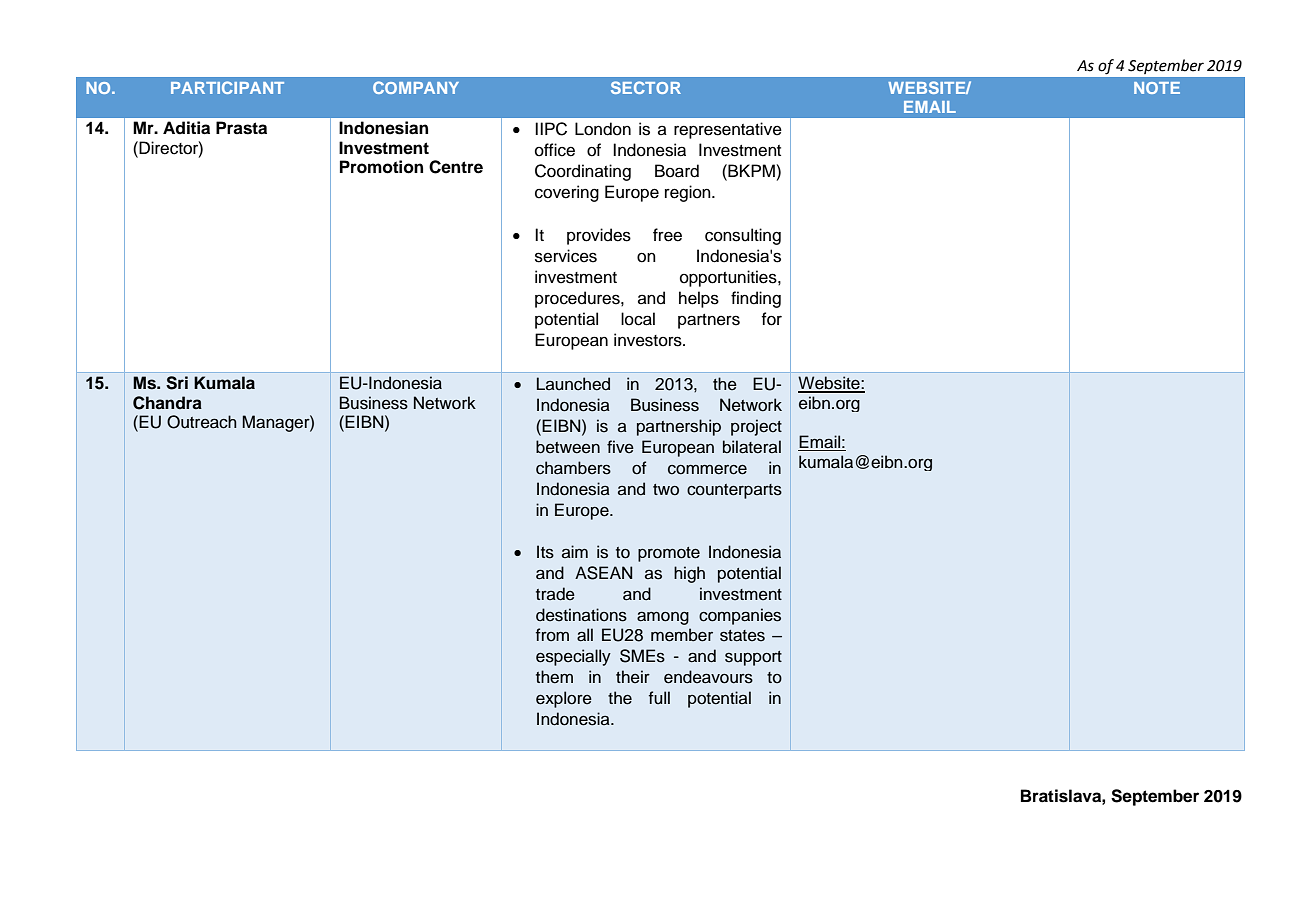 This page has height=924, width=1308. Describe the element at coordinates (1157, 88) in the page. I see `NOTE` at that location.
